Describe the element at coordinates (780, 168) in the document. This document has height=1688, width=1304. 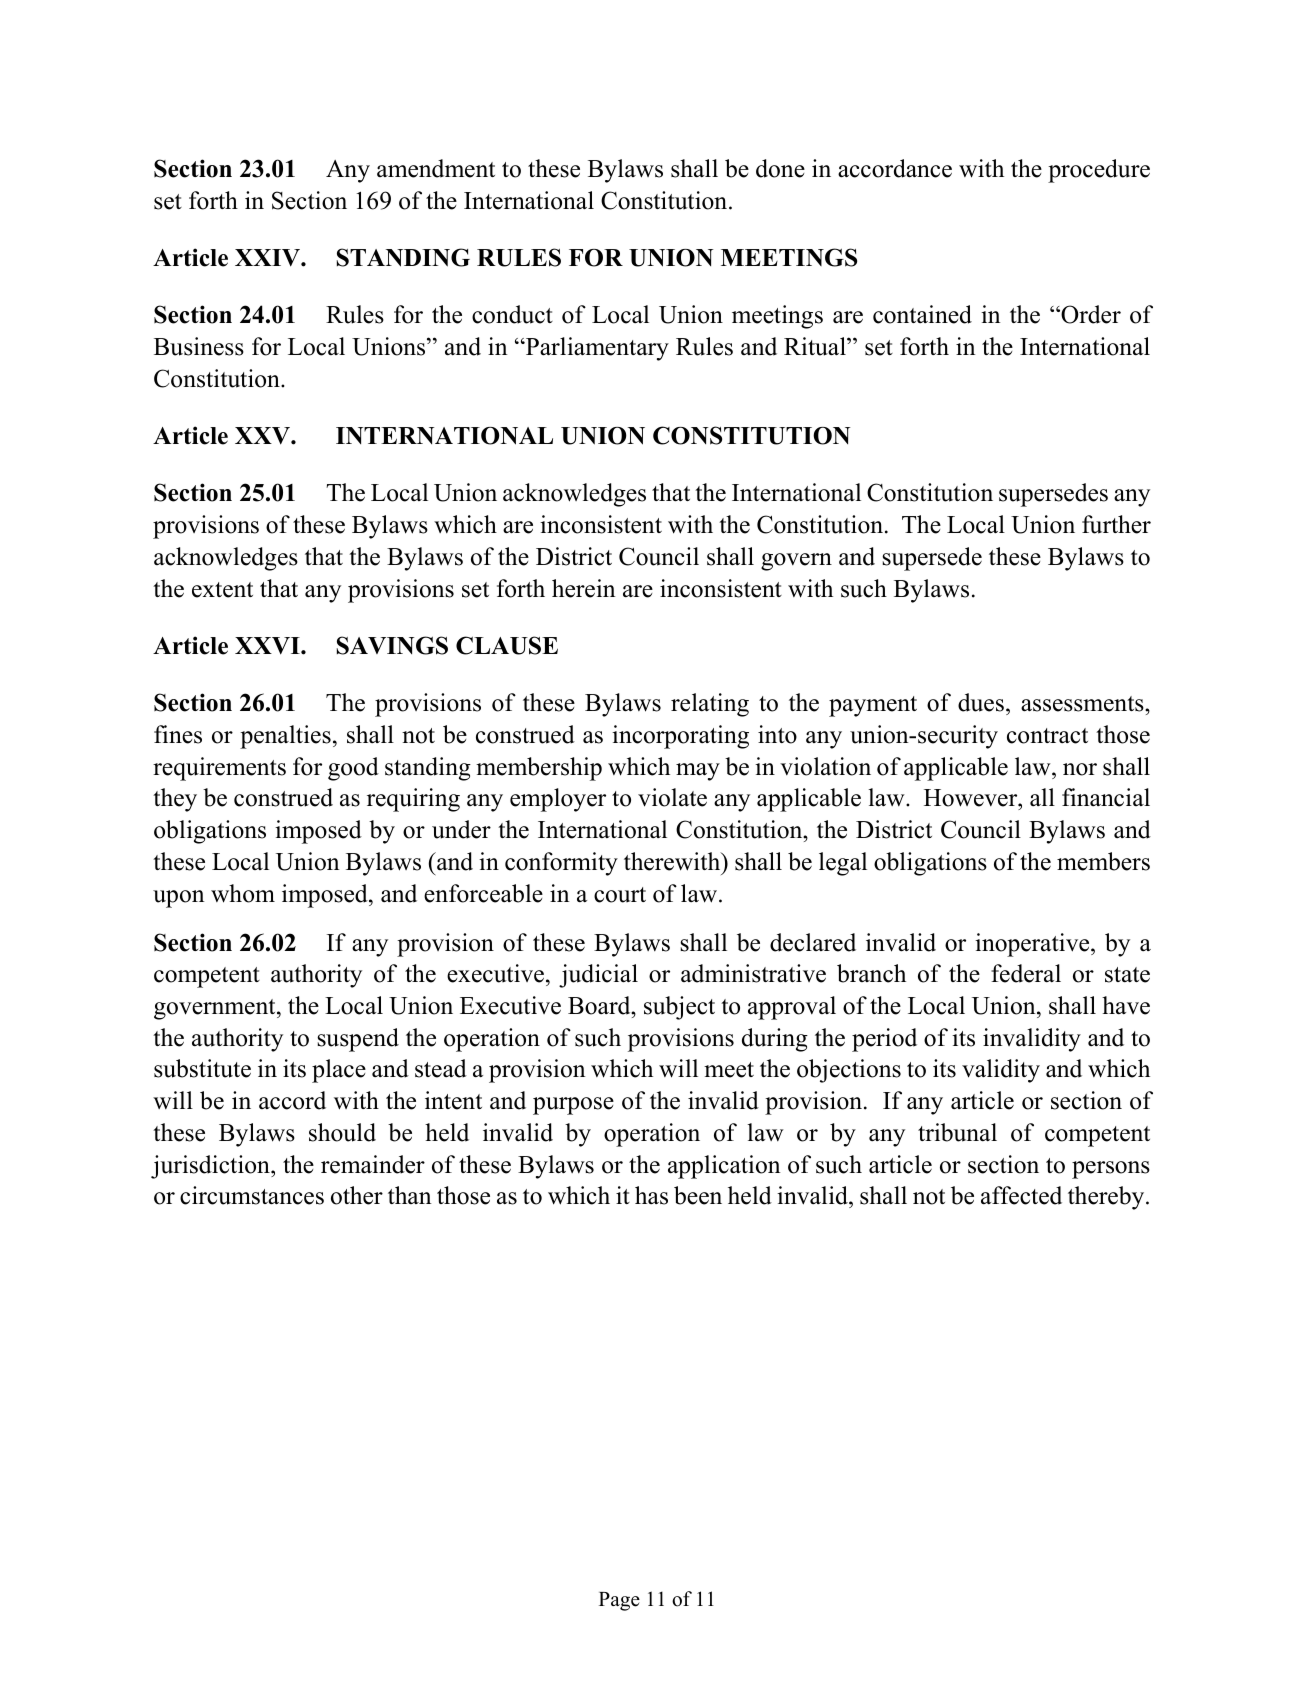
I see `done` at that location.
